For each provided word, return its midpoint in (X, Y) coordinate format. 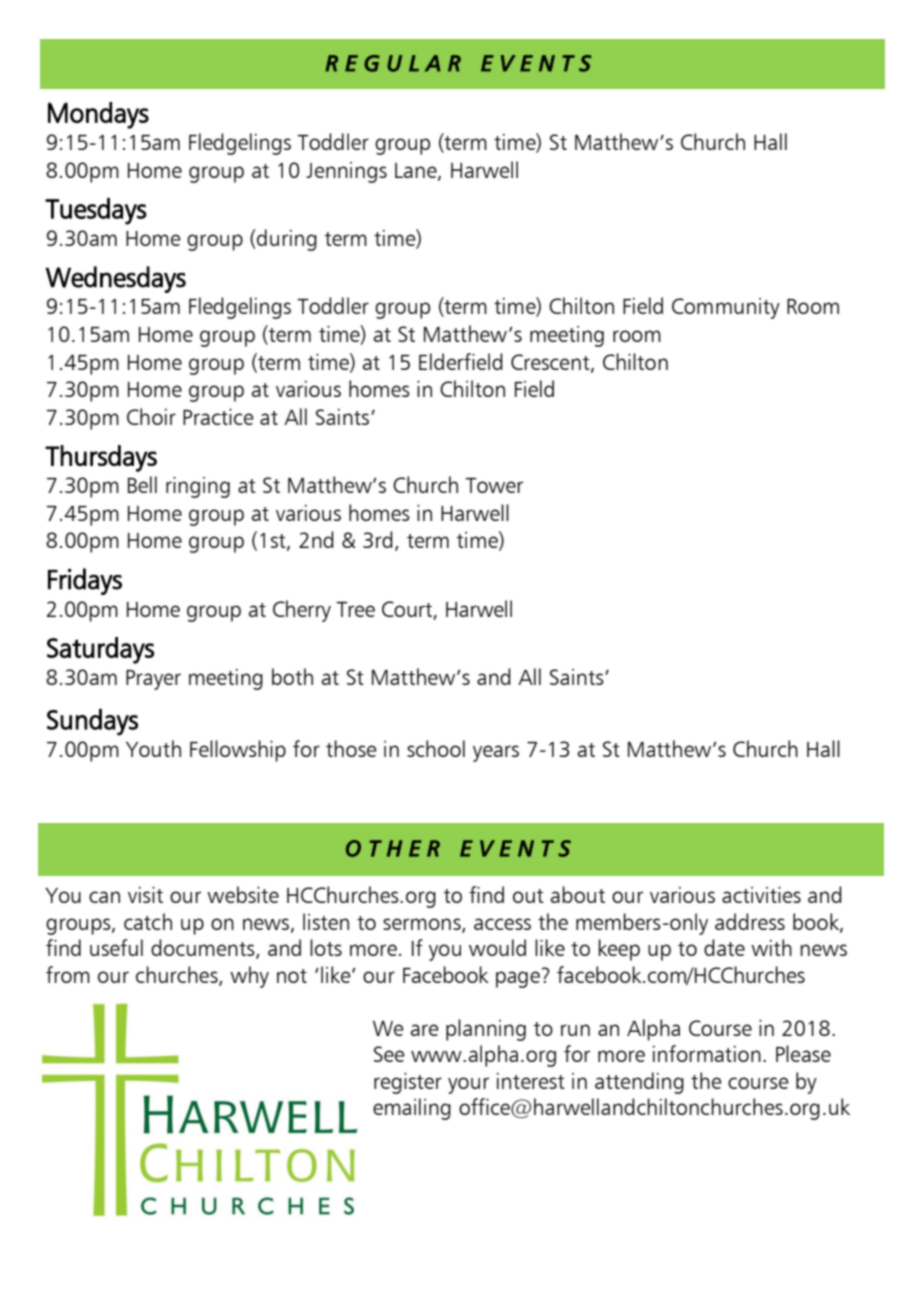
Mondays (98, 115)
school (436, 748)
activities (761, 895)
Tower (494, 485)
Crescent (551, 363)
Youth (153, 748)
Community (726, 308)
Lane (417, 171)
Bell (142, 484)
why (249, 977)
